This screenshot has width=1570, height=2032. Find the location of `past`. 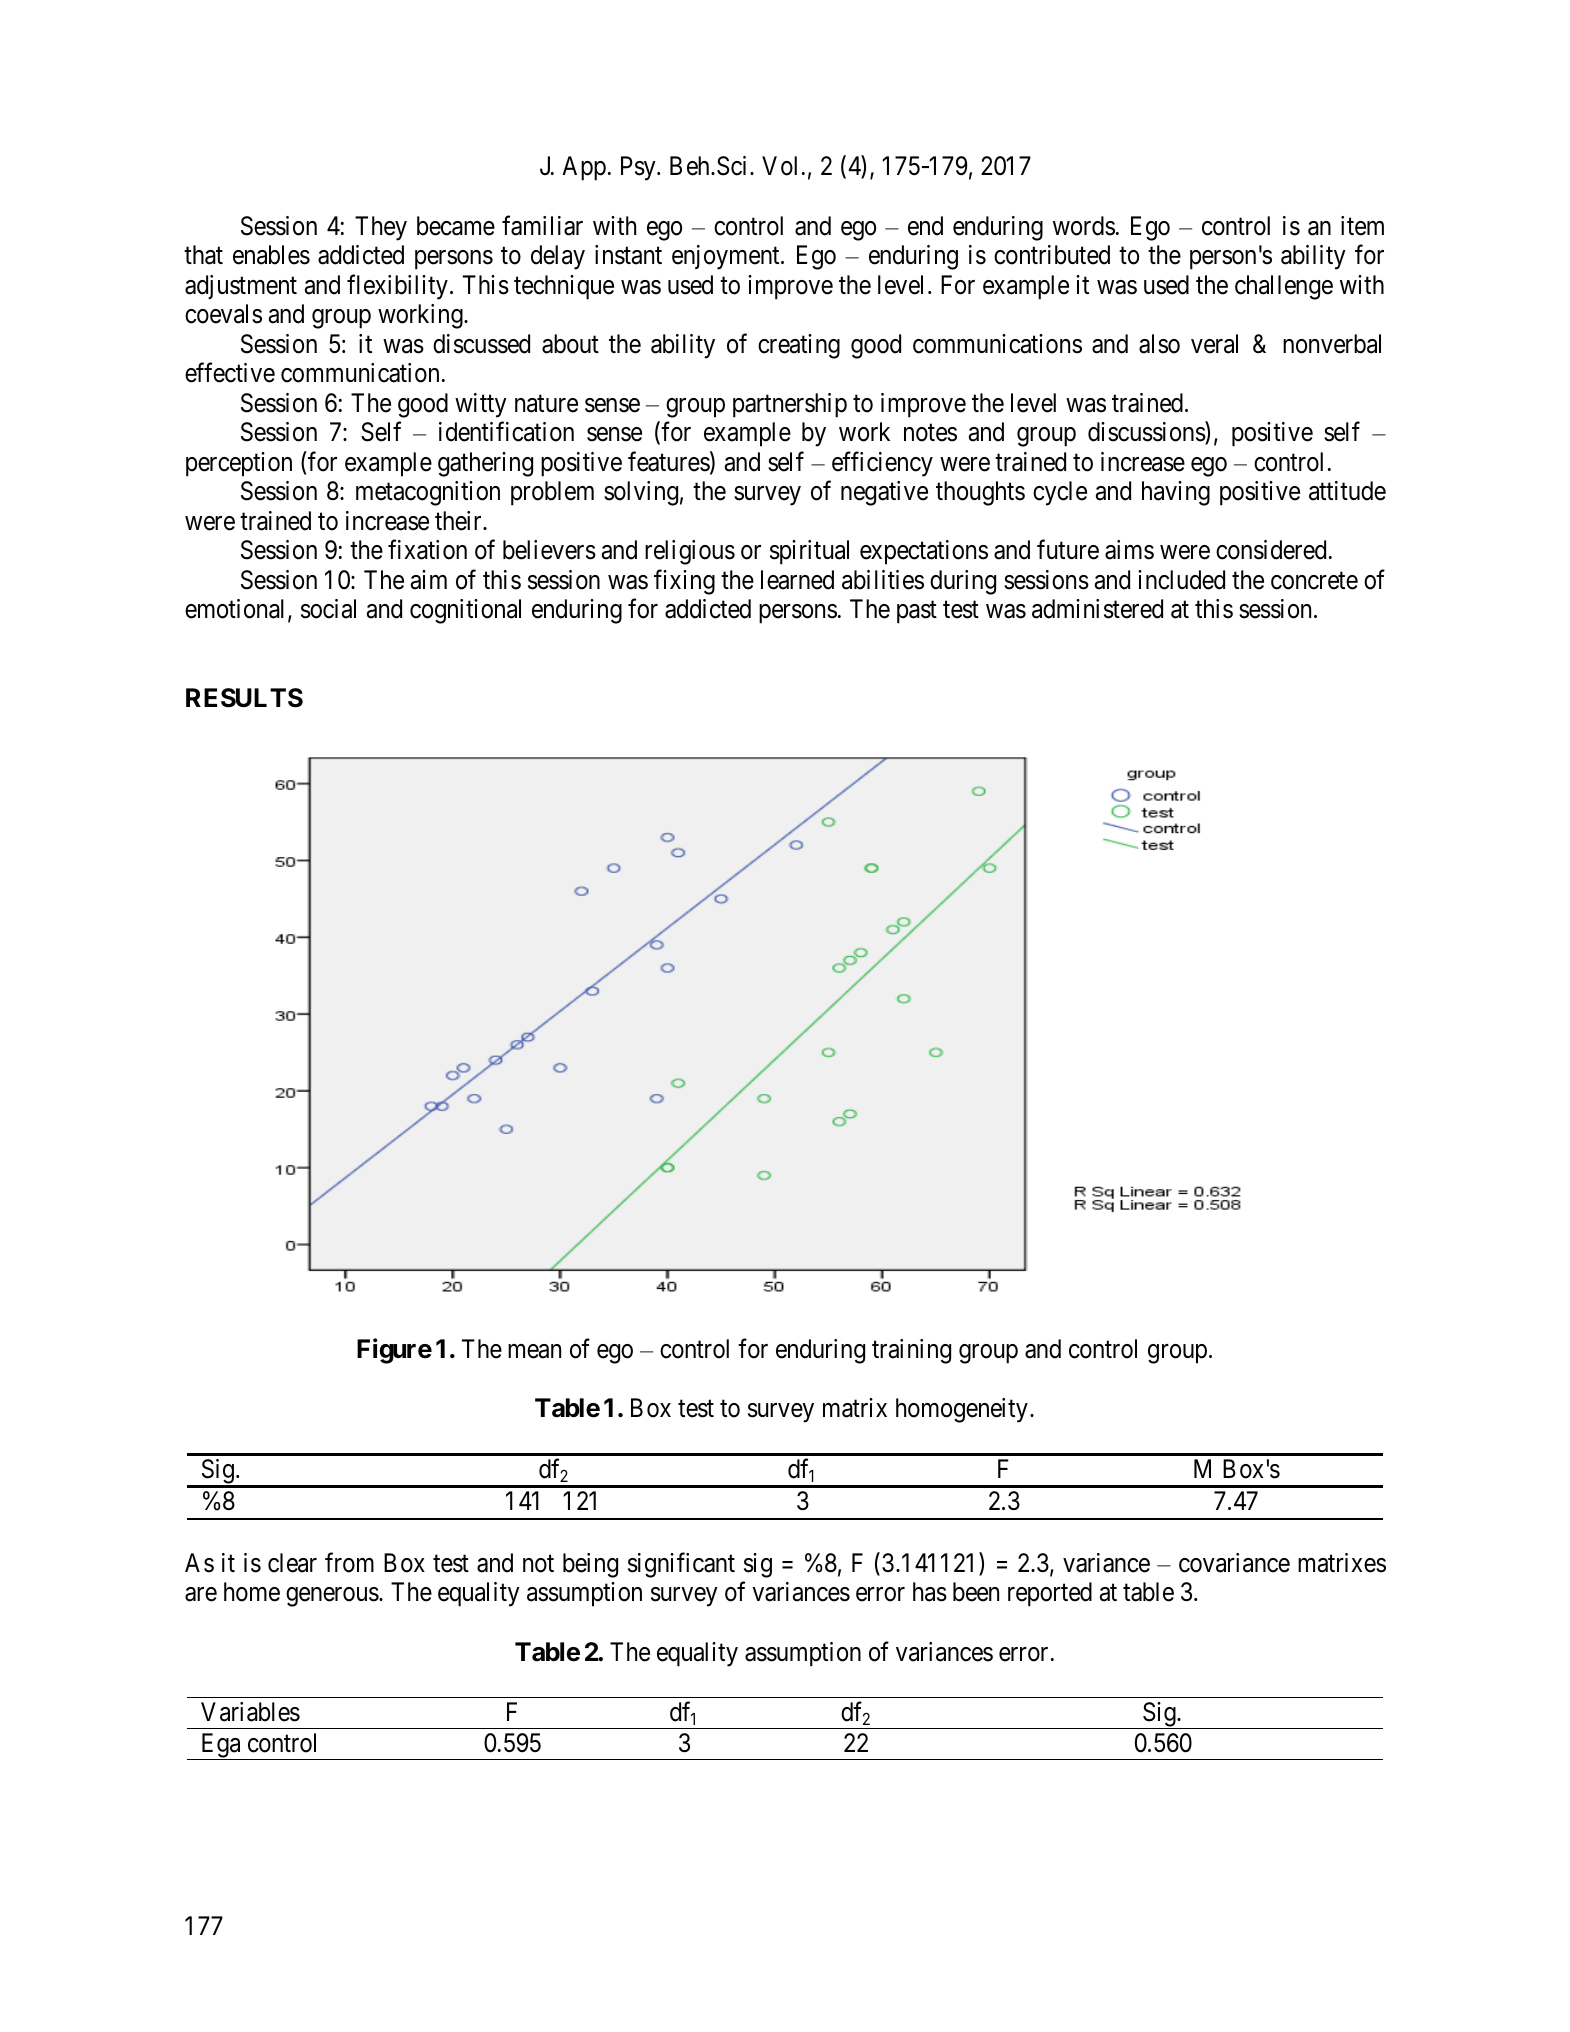

past is located at coordinates (917, 613).
